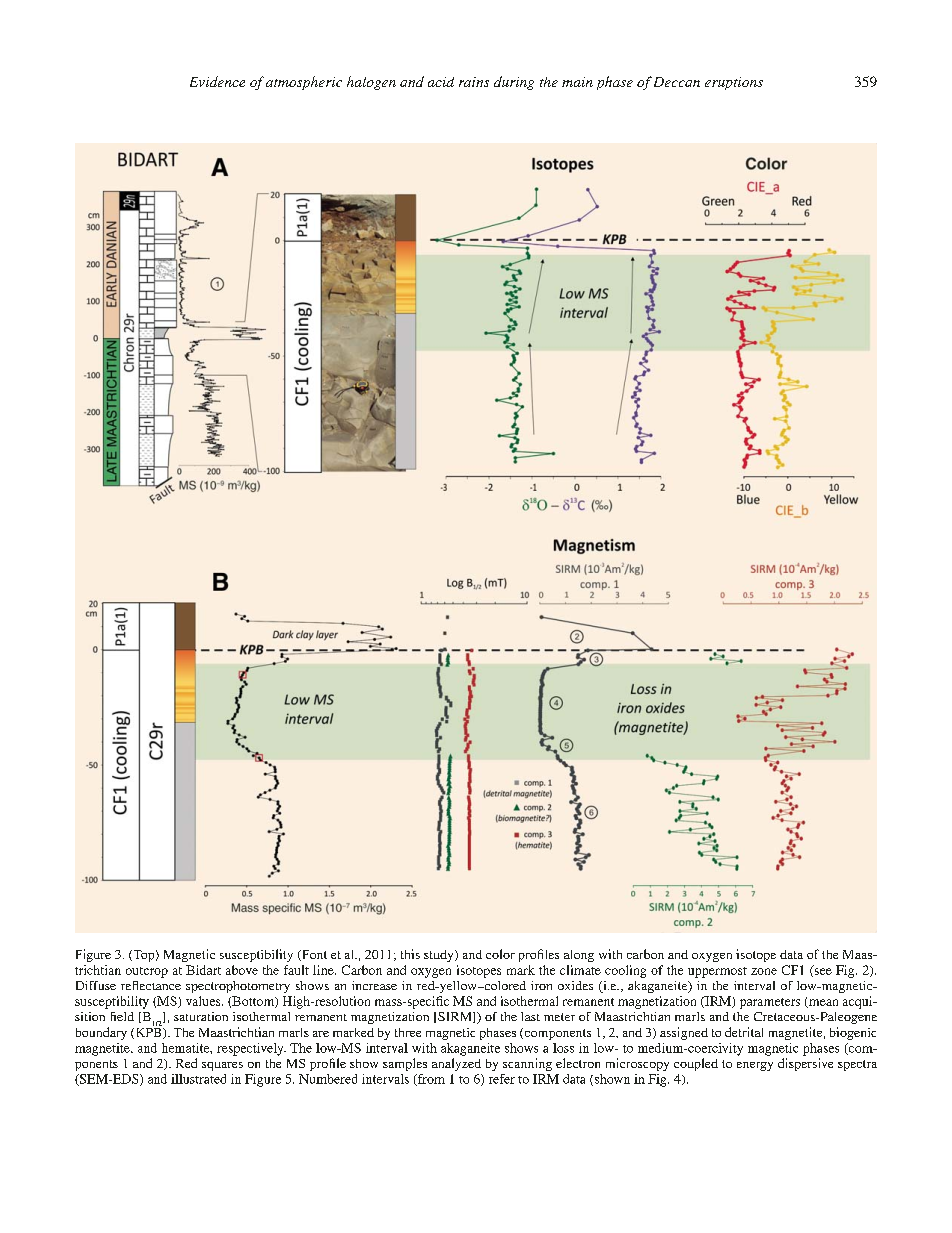  What do you see at coordinates (764, 971) in the page?
I see `zone` at bounding box center [764, 971].
